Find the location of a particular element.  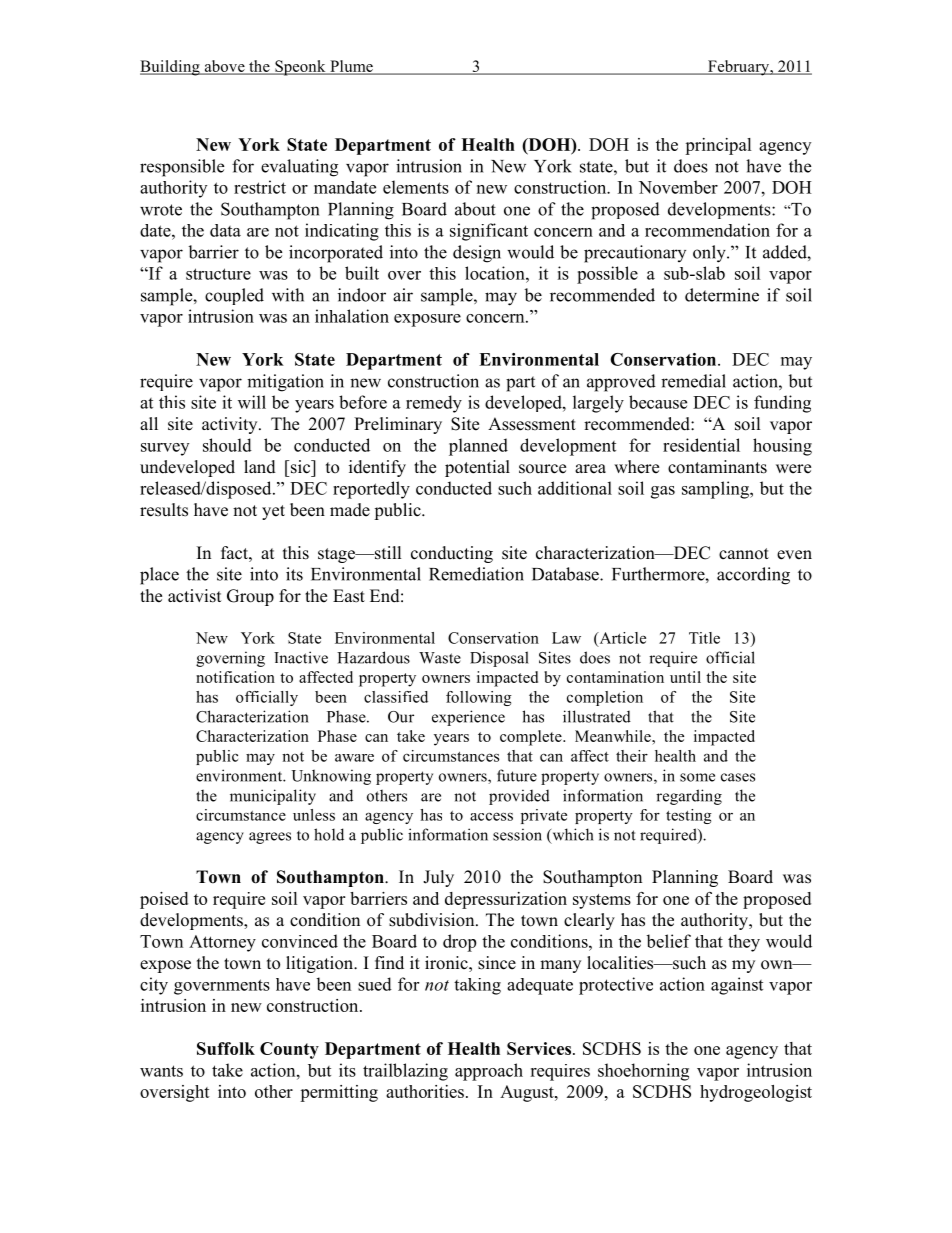

planned is located at coordinates (478, 447).
